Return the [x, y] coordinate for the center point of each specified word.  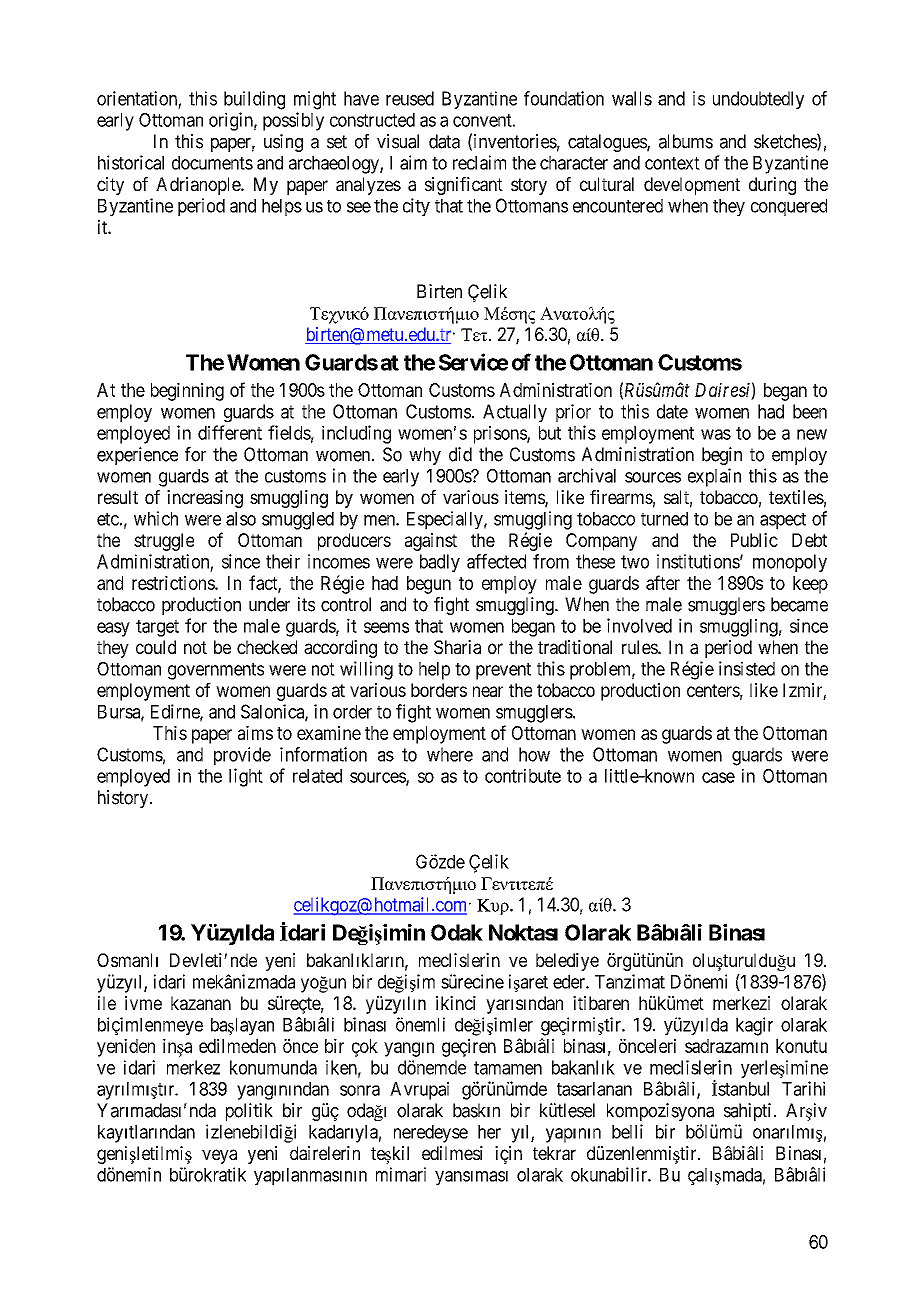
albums [686, 141]
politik [249, 1112]
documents [212, 163]
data [444, 141]
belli [627, 1131]
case [718, 777]
